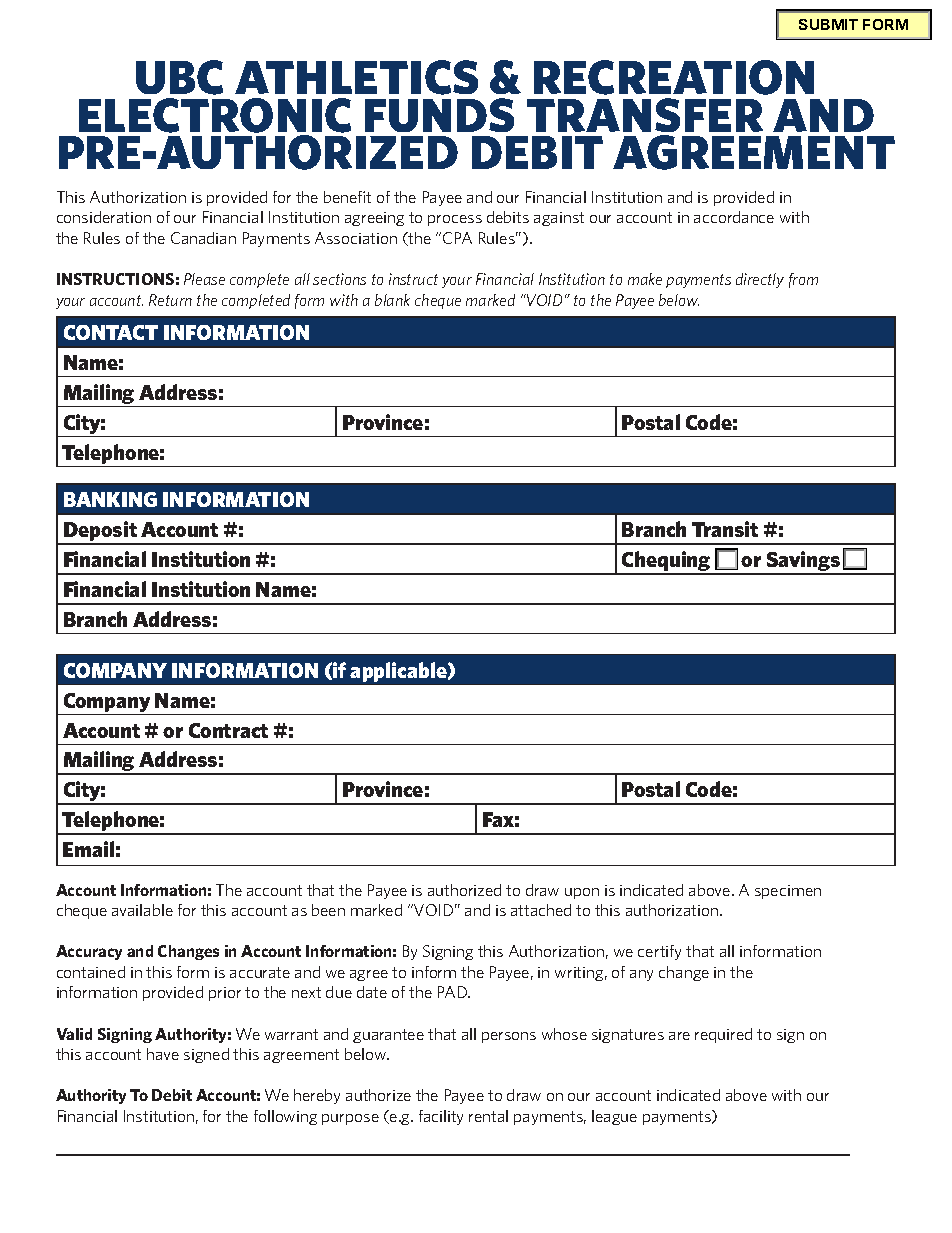 This screenshot has height=1233, width=952. Describe the element at coordinates (441, 1117) in the screenshot. I see `facility` at that location.
